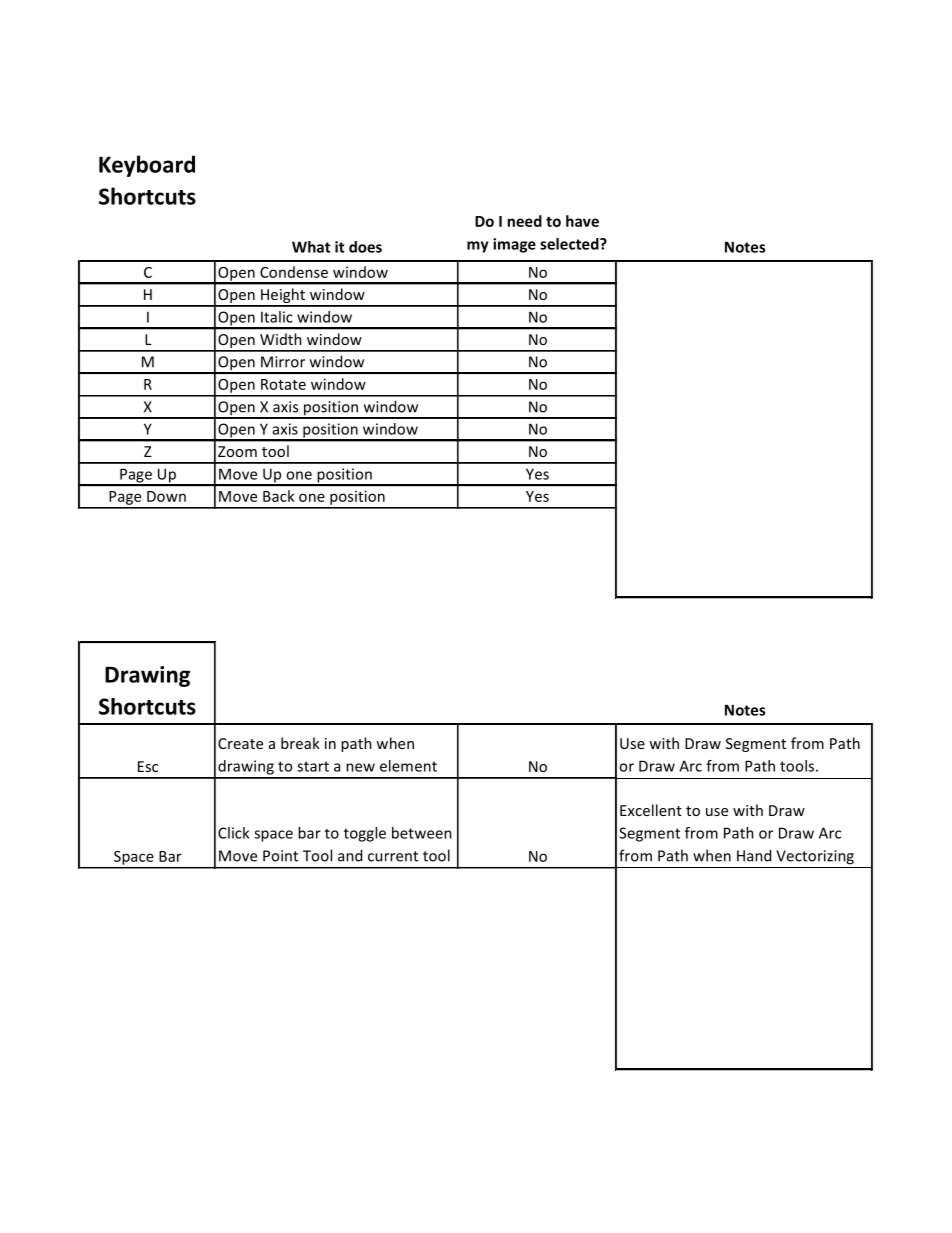 This document has height=1233, width=952. Describe the element at coordinates (582, 221) in the document. I see `have` at that location.
